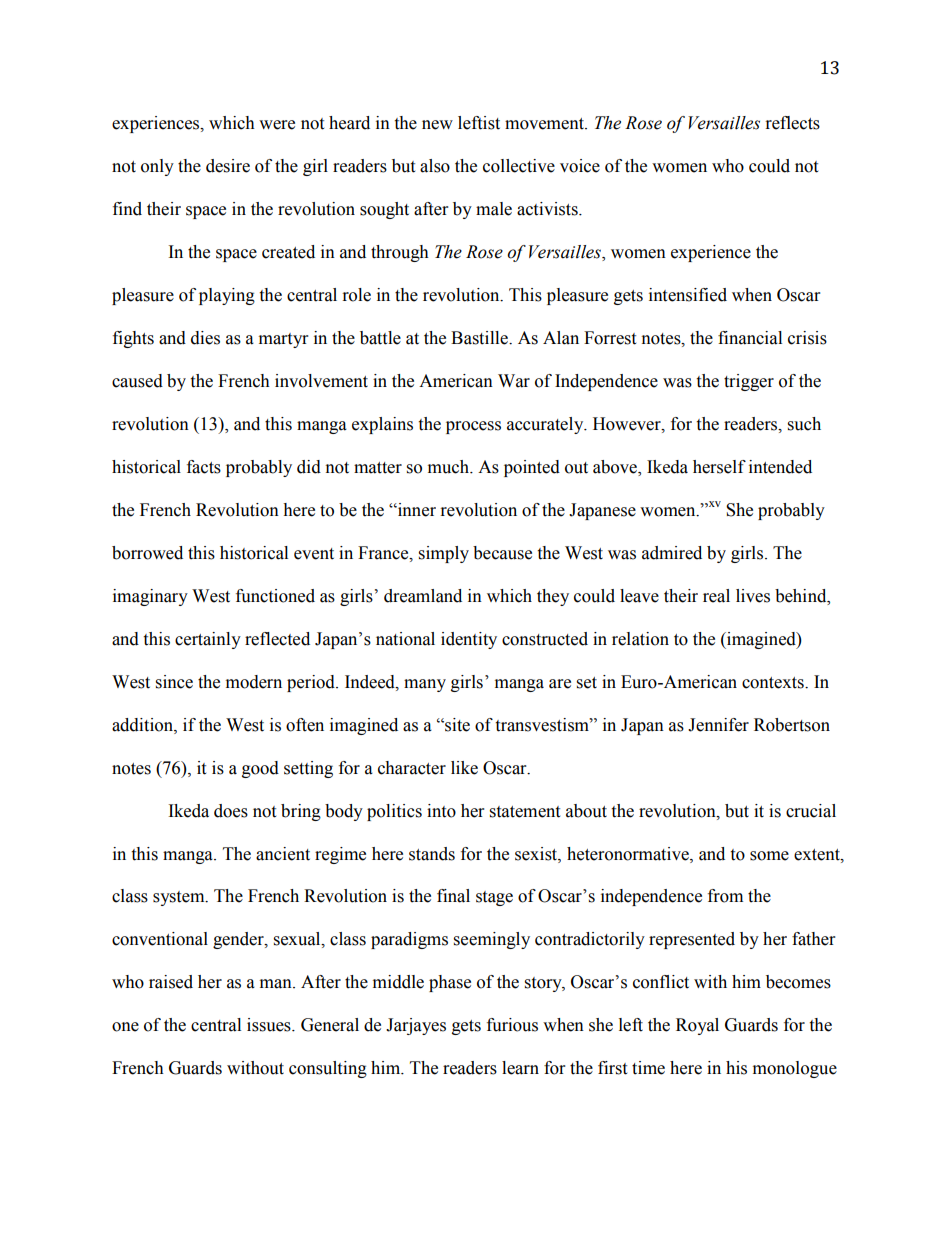 Image resolution: width=952 pixels, height=1233 pixels. What do you see at coordinates (228, 166) in the image?
I see `desire` at bounding box center [228, 166].
